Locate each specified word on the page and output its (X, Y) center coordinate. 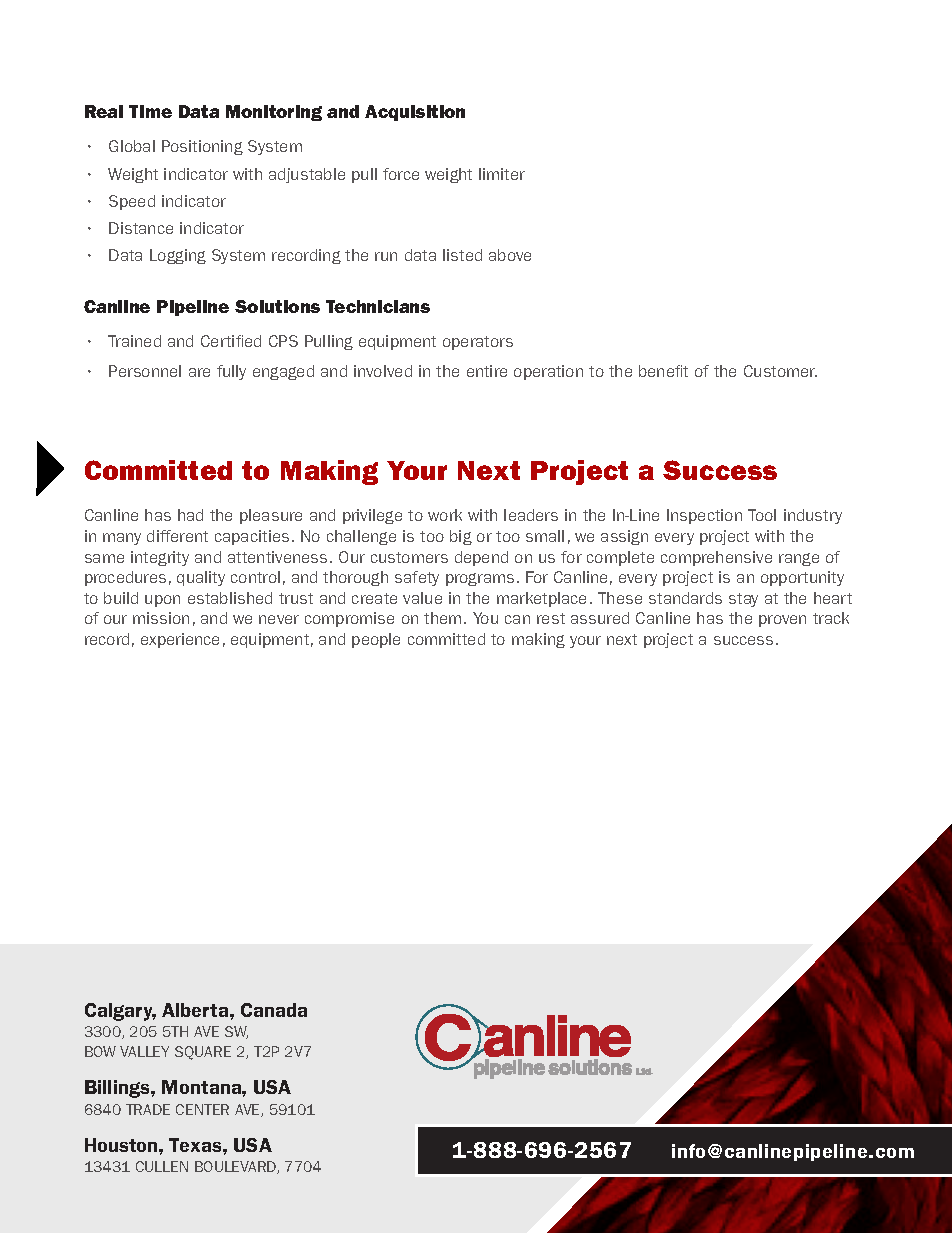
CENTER (202, 1109)
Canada (274, 1010)
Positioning (202, 147)
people (376, 640)
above (510, 255)
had (190, 515)
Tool (762, 515)
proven (782, 621)
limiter (502, 174)
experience (180, 640)
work (445, 515)
